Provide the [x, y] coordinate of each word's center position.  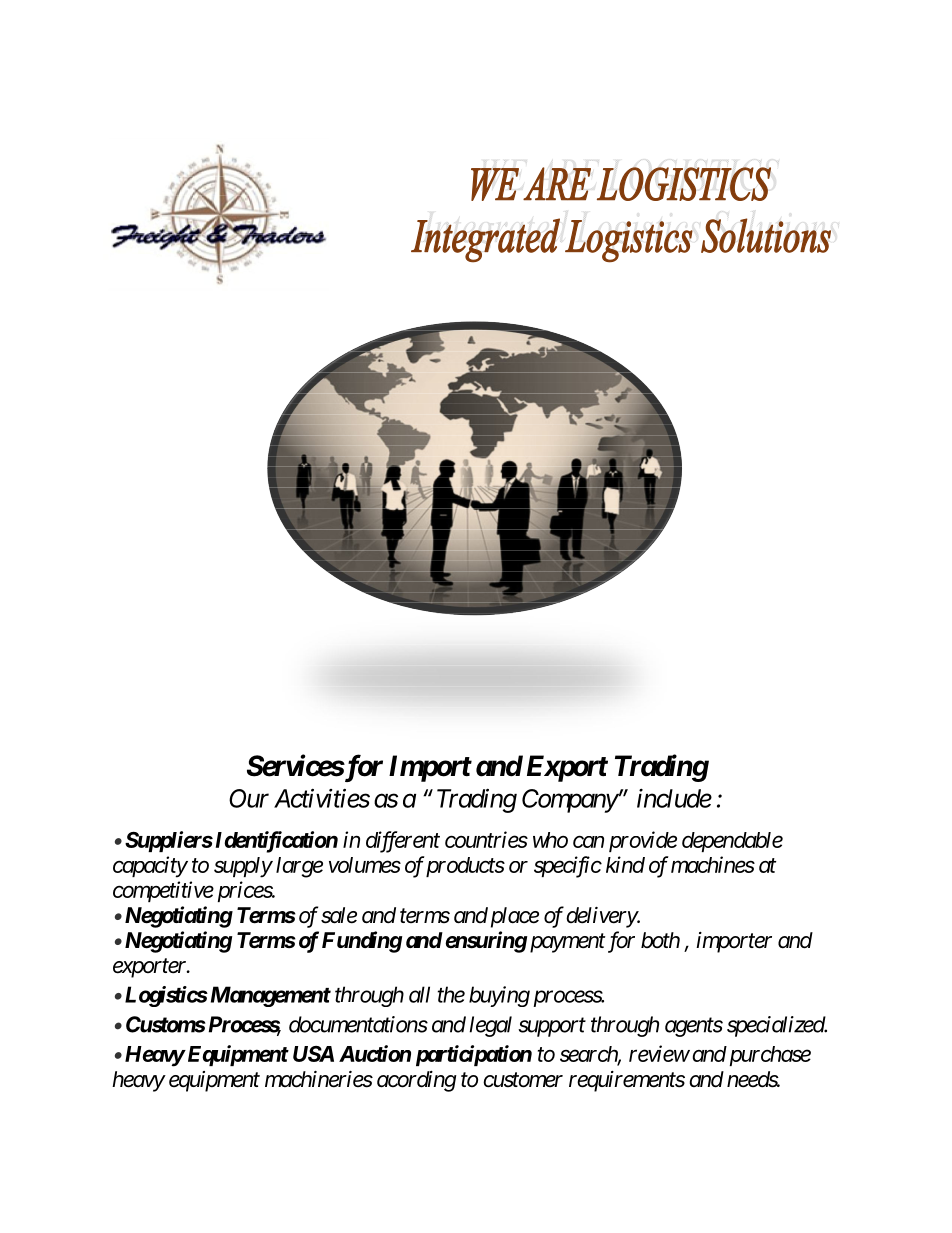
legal [491, 1026]
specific [568, 867]
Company [570, 801]
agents [694, 1027]
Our [249, 798]
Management [269, 996]
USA [313, 1054]
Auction [375, 1053]
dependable [732, 842]
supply [243, 867]
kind [625, 864]
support [552, 1027]
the [451, 994]
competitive [163, 891]
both [660, 940]
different [403, 842]
